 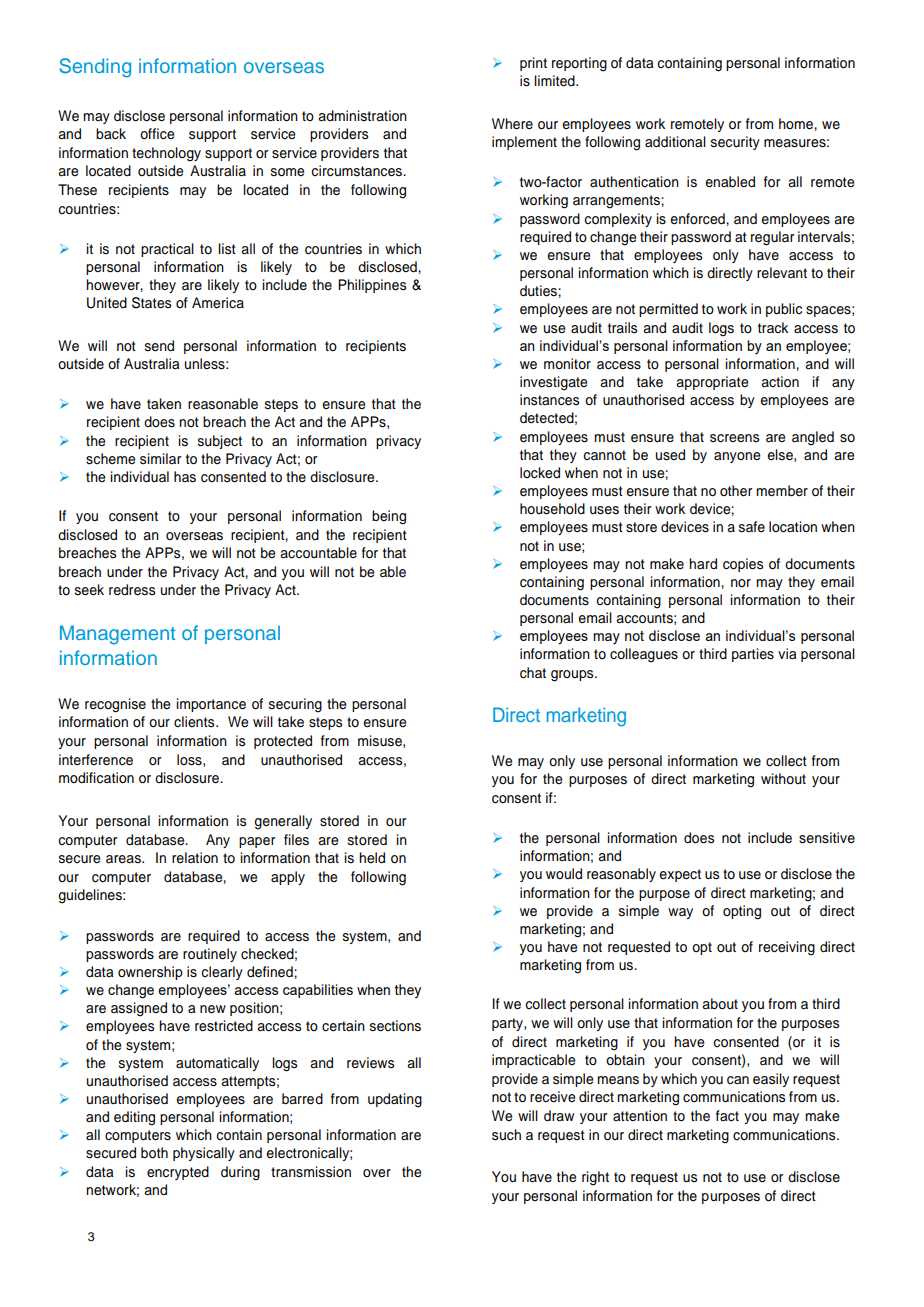 I want to click on relation, so click(x=195, y=857).
